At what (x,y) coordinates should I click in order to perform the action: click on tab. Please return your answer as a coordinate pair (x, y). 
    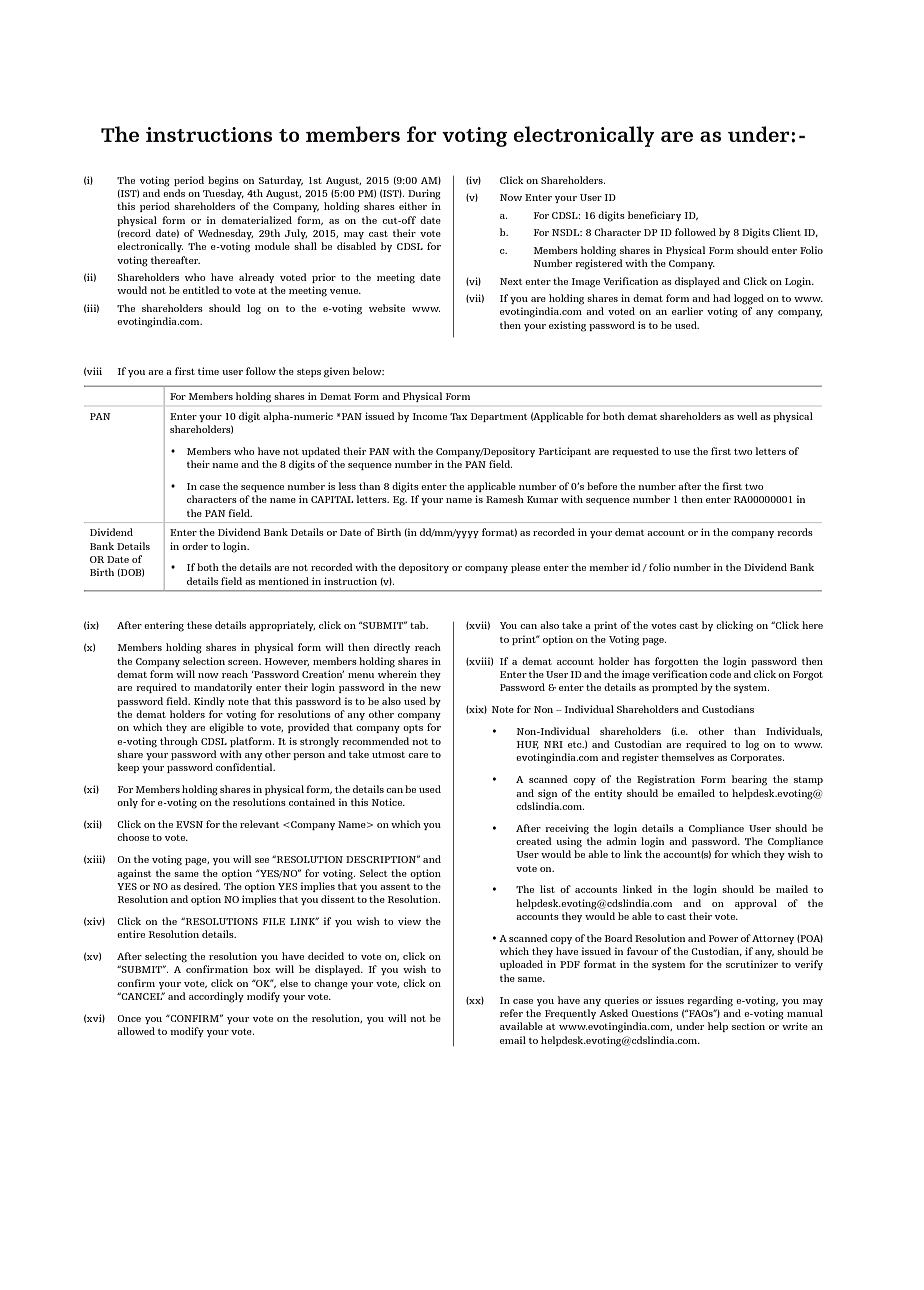
    Looking at the image, I should click on (419, 625).
